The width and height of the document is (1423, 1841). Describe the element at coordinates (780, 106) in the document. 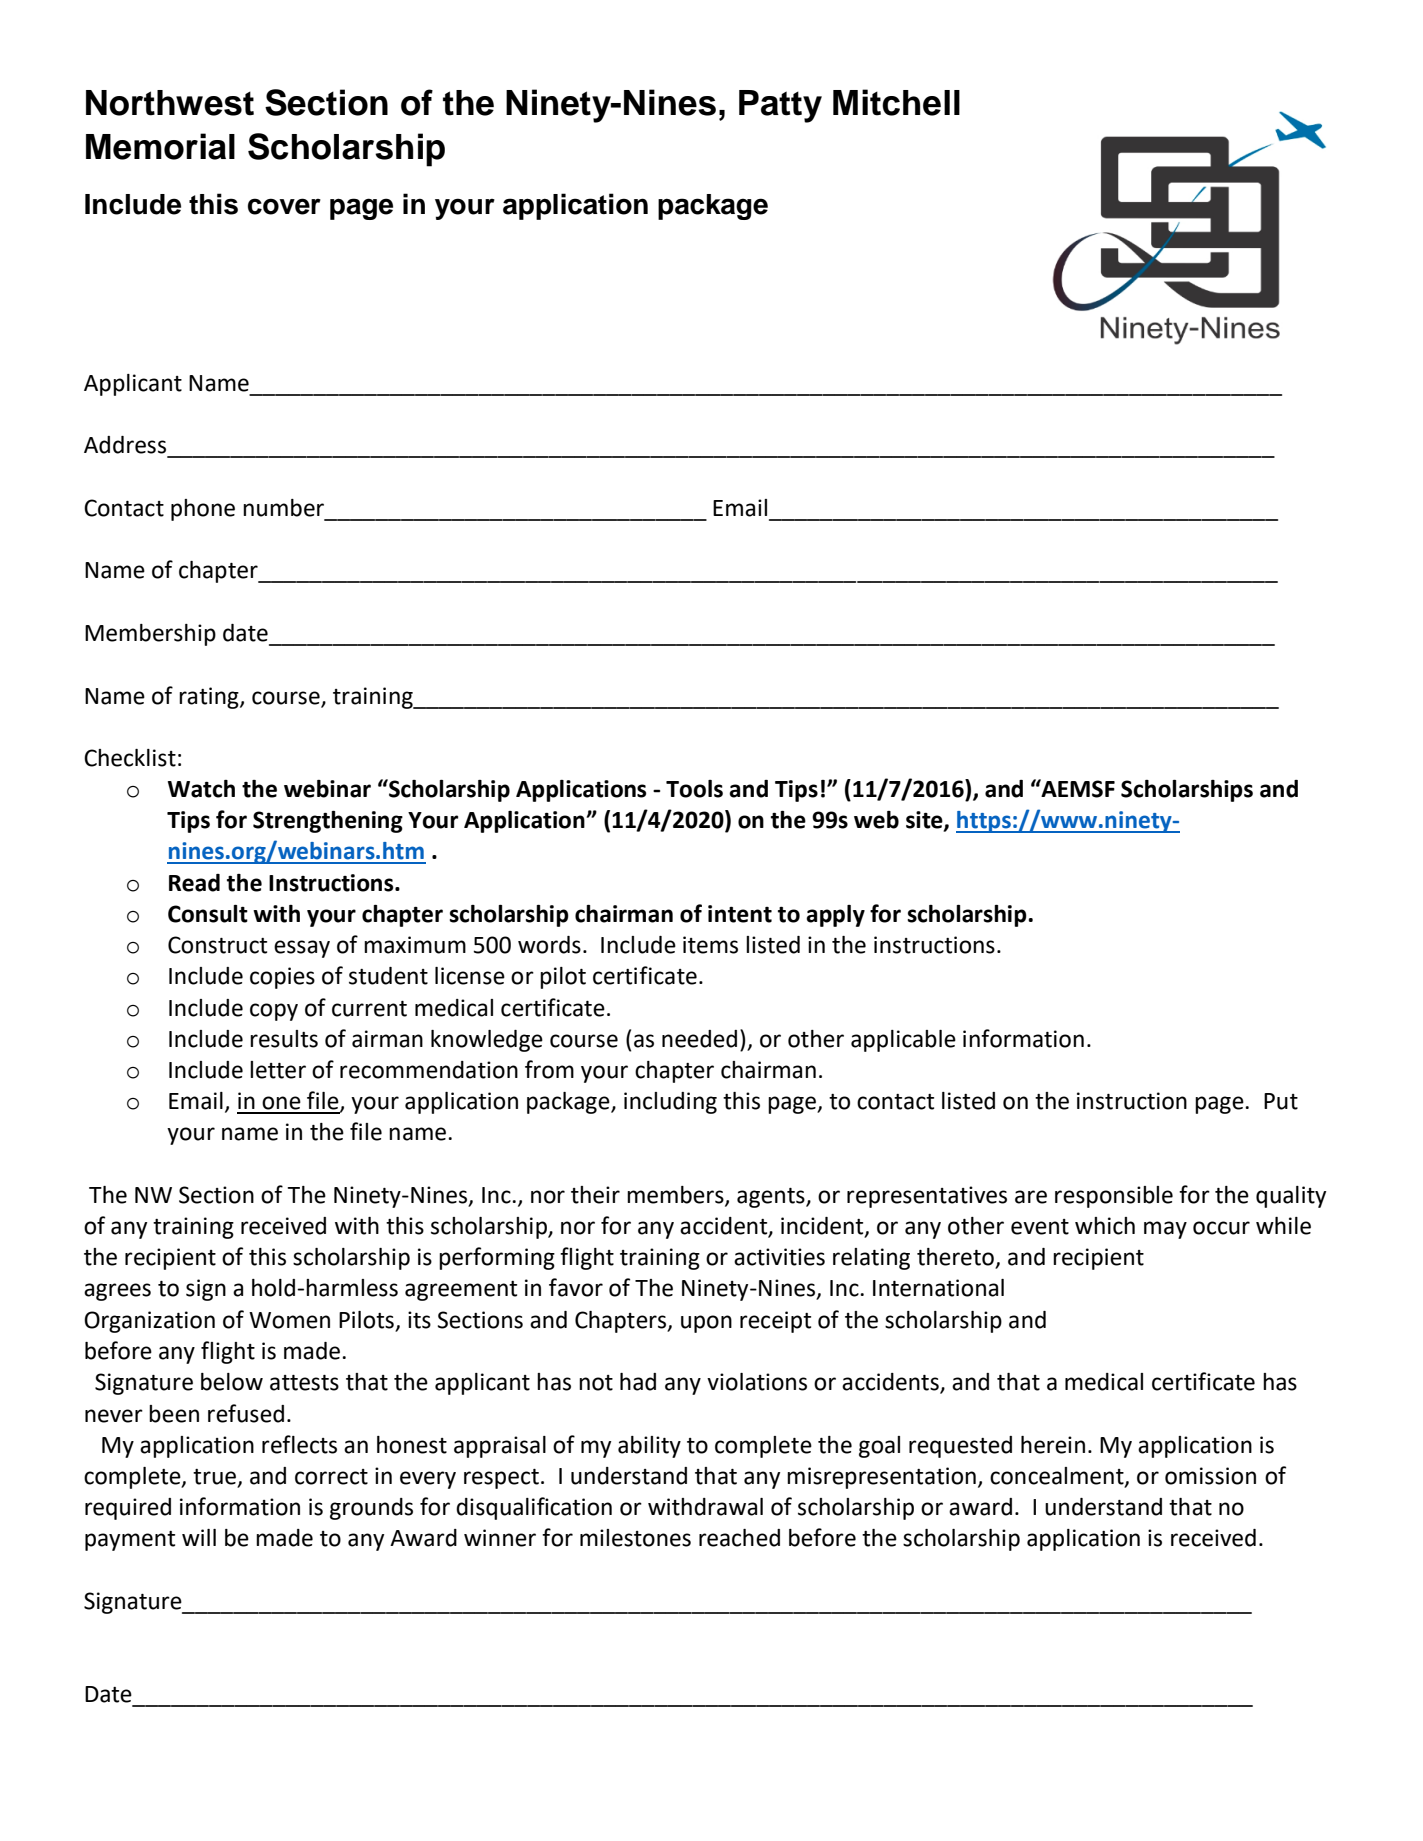

I see `Patty` at that location.
